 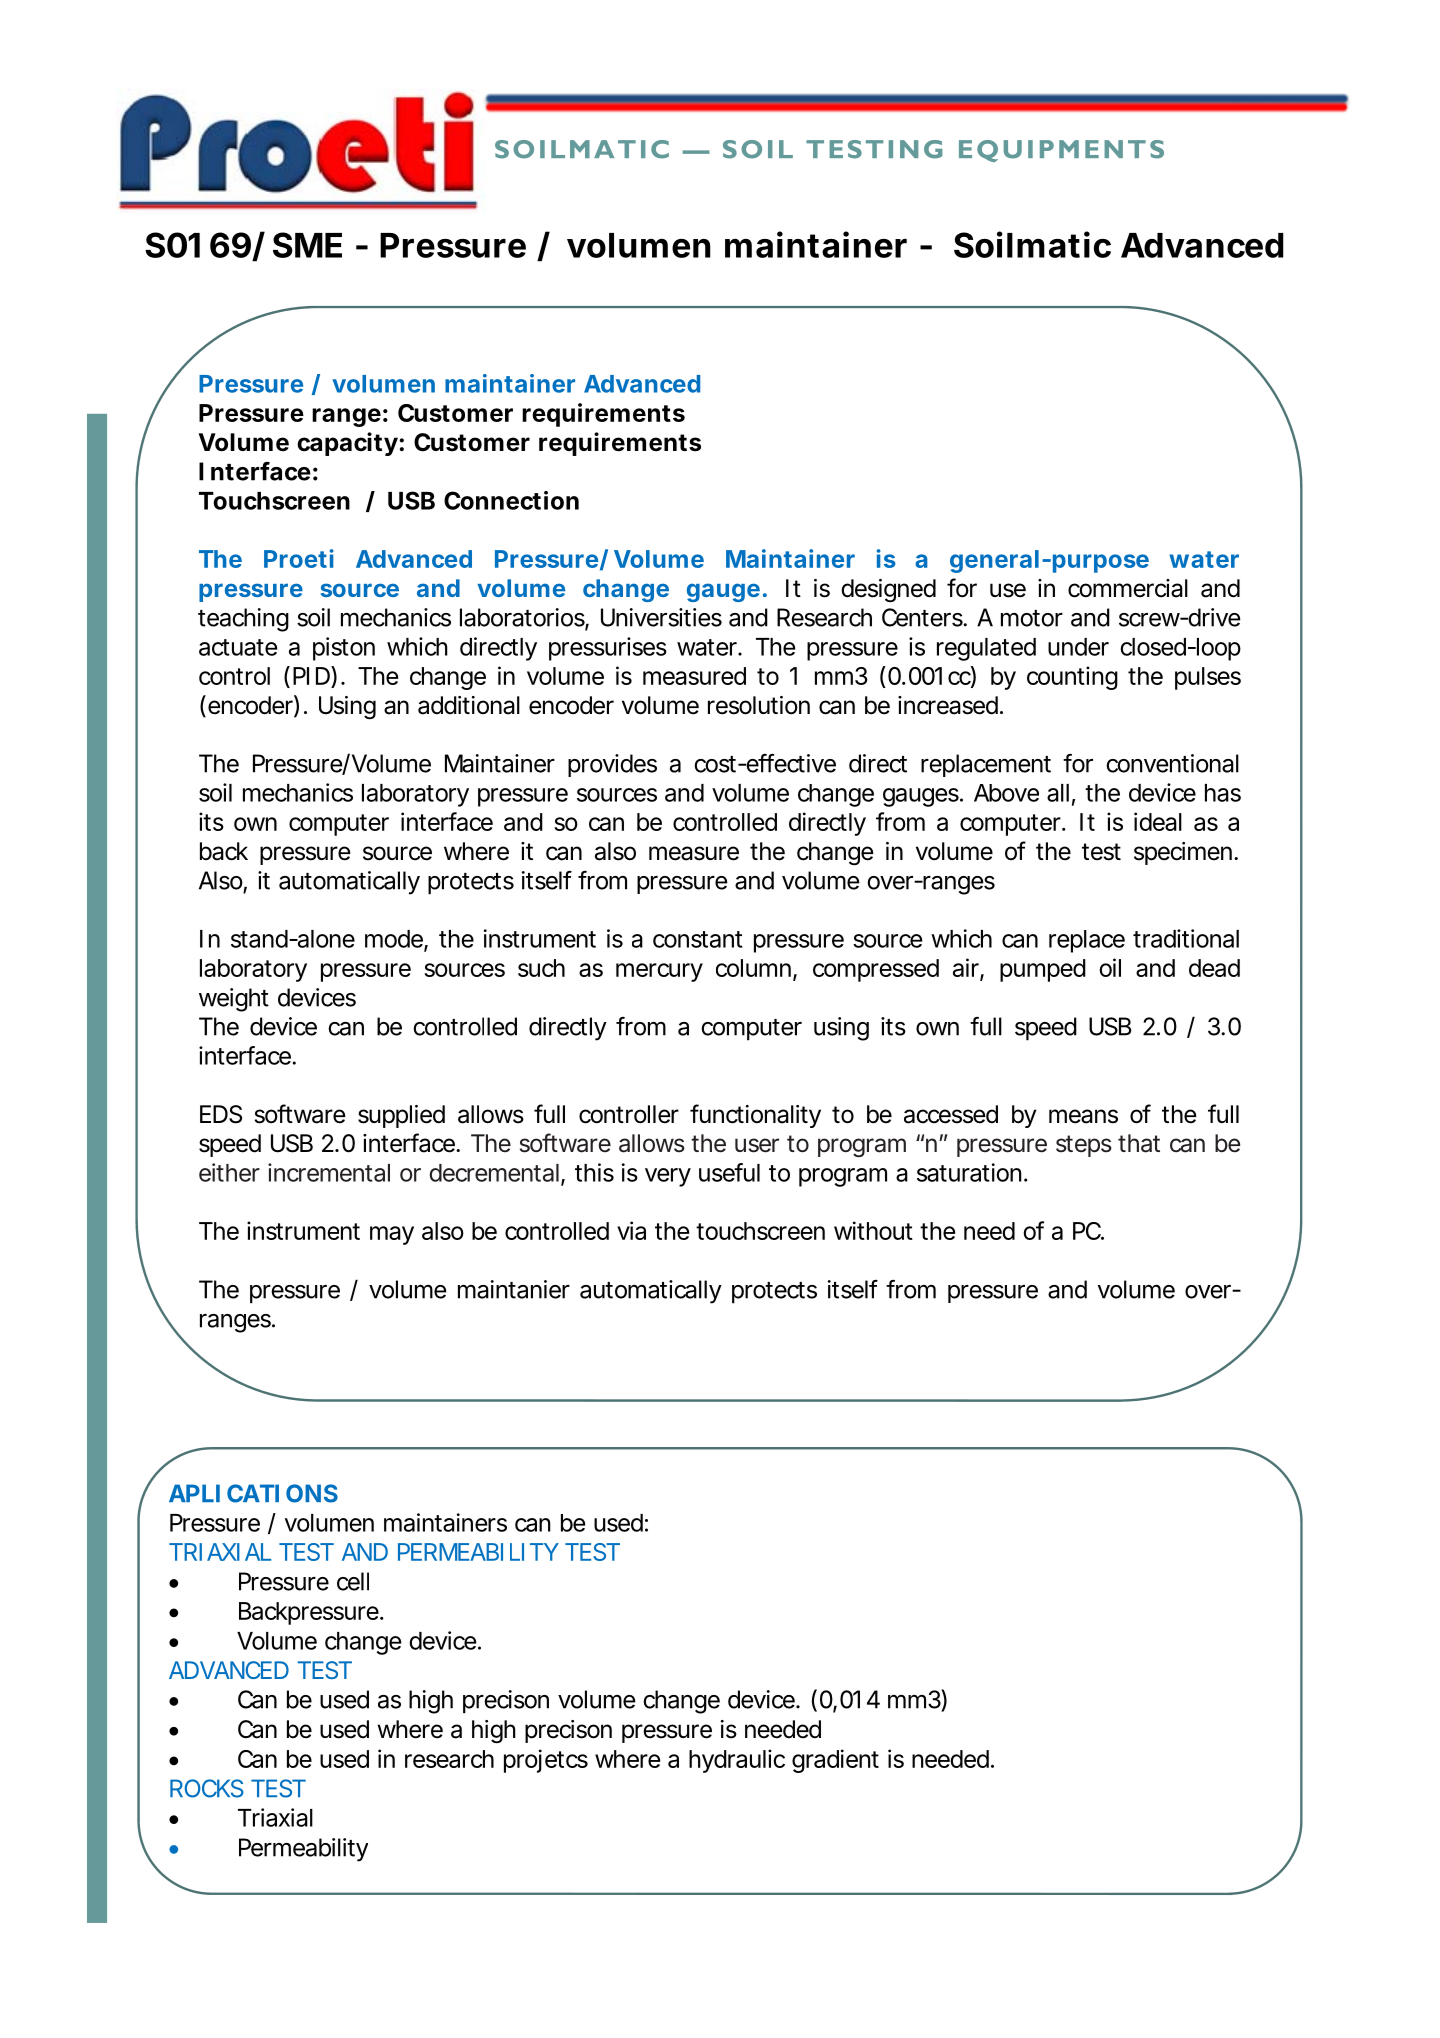 I want to click on capacity, so click(x=347, y=444).
